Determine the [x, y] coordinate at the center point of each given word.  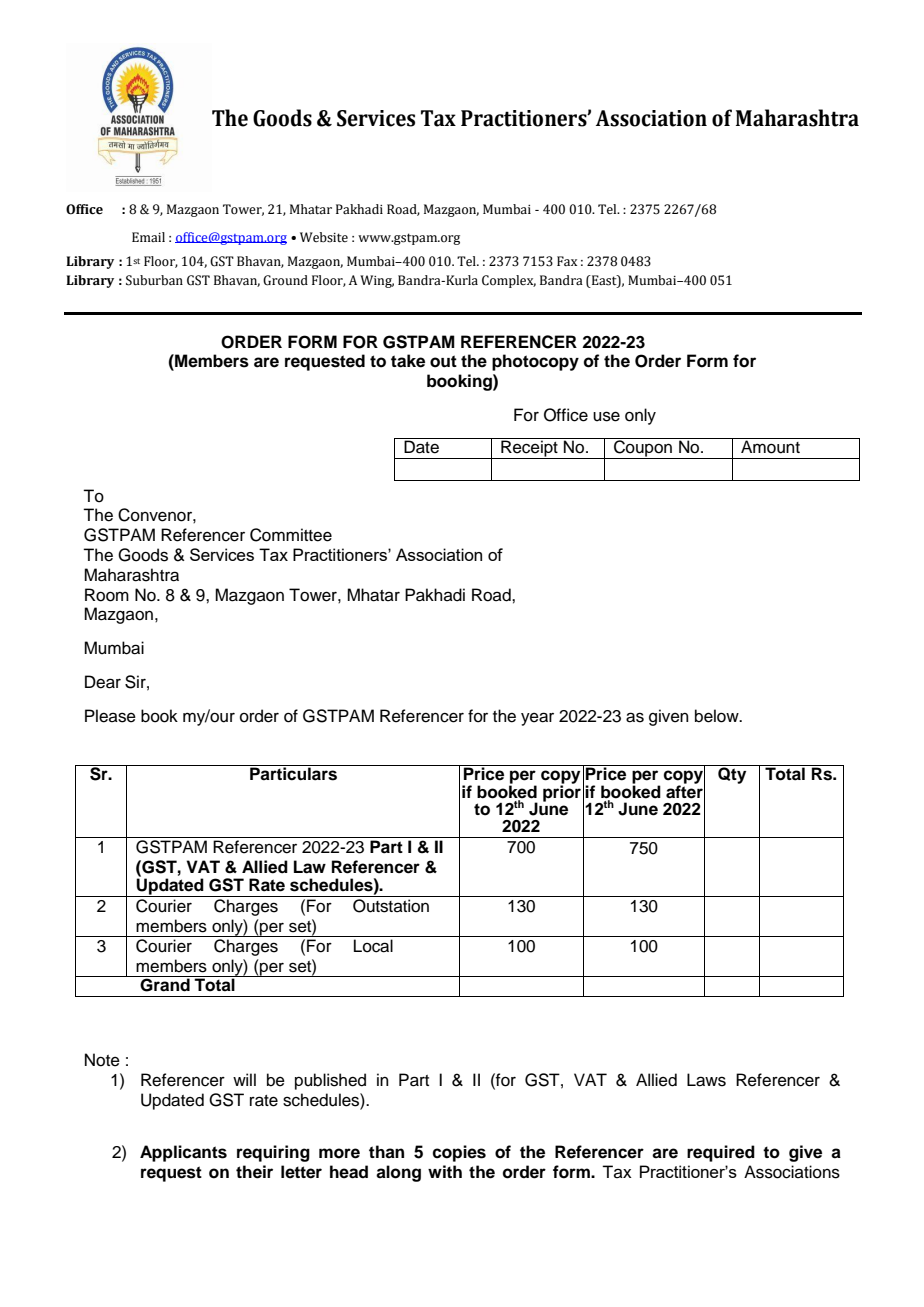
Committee [291, 535]
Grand [165, 984]
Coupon [643, 448]
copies [459, 1153]
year [537, 719]
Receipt [529, 448]
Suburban [154, 280]
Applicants [183, 1153]
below [718, 716]
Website [324, 237]
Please [110, 716]
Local [373, 946]
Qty [732, 774]
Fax [567, 261]
